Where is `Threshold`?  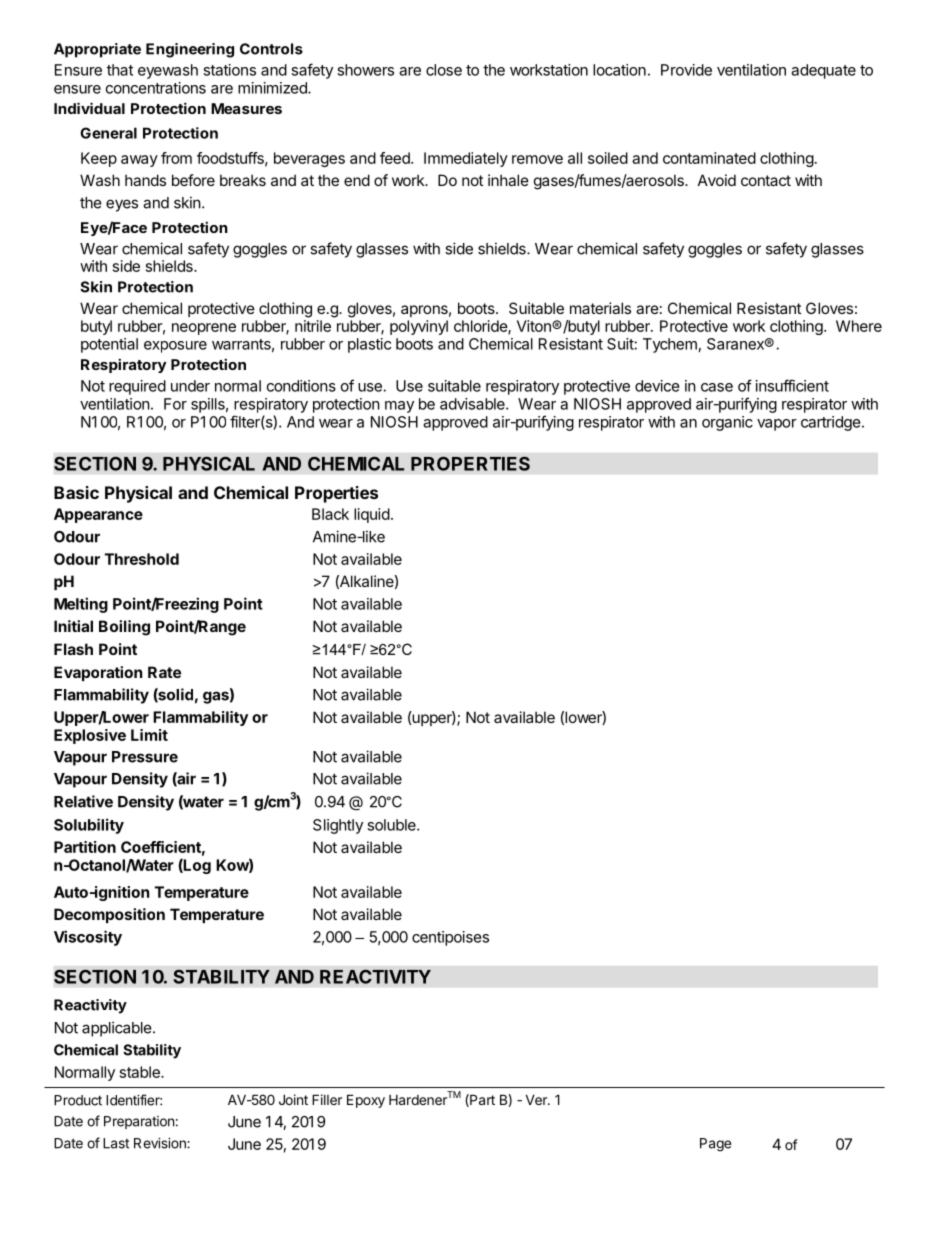
Threshold is located at coordinates (142, 559).
